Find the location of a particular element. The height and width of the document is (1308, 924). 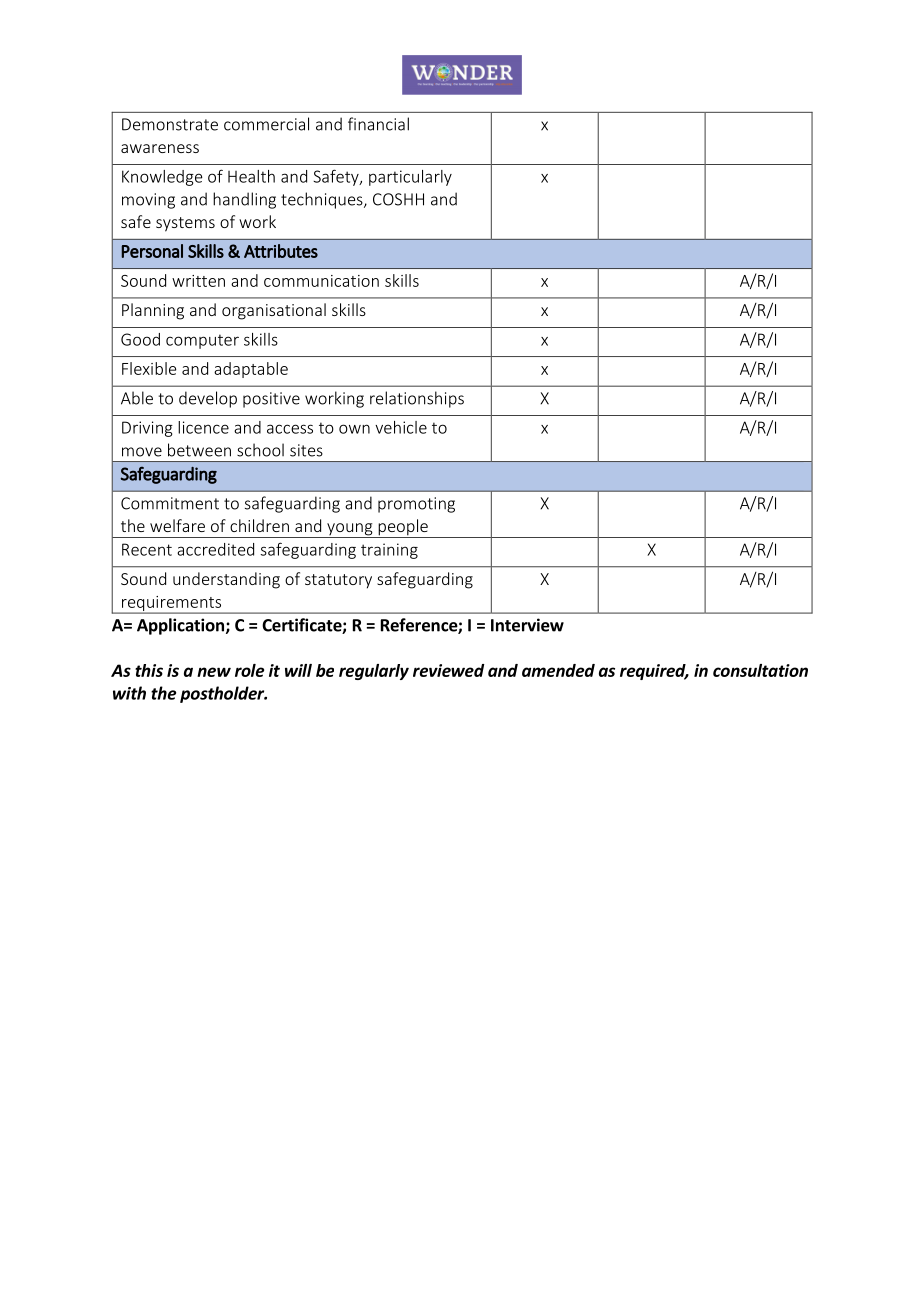

people is located at coordinates (403, 528).
